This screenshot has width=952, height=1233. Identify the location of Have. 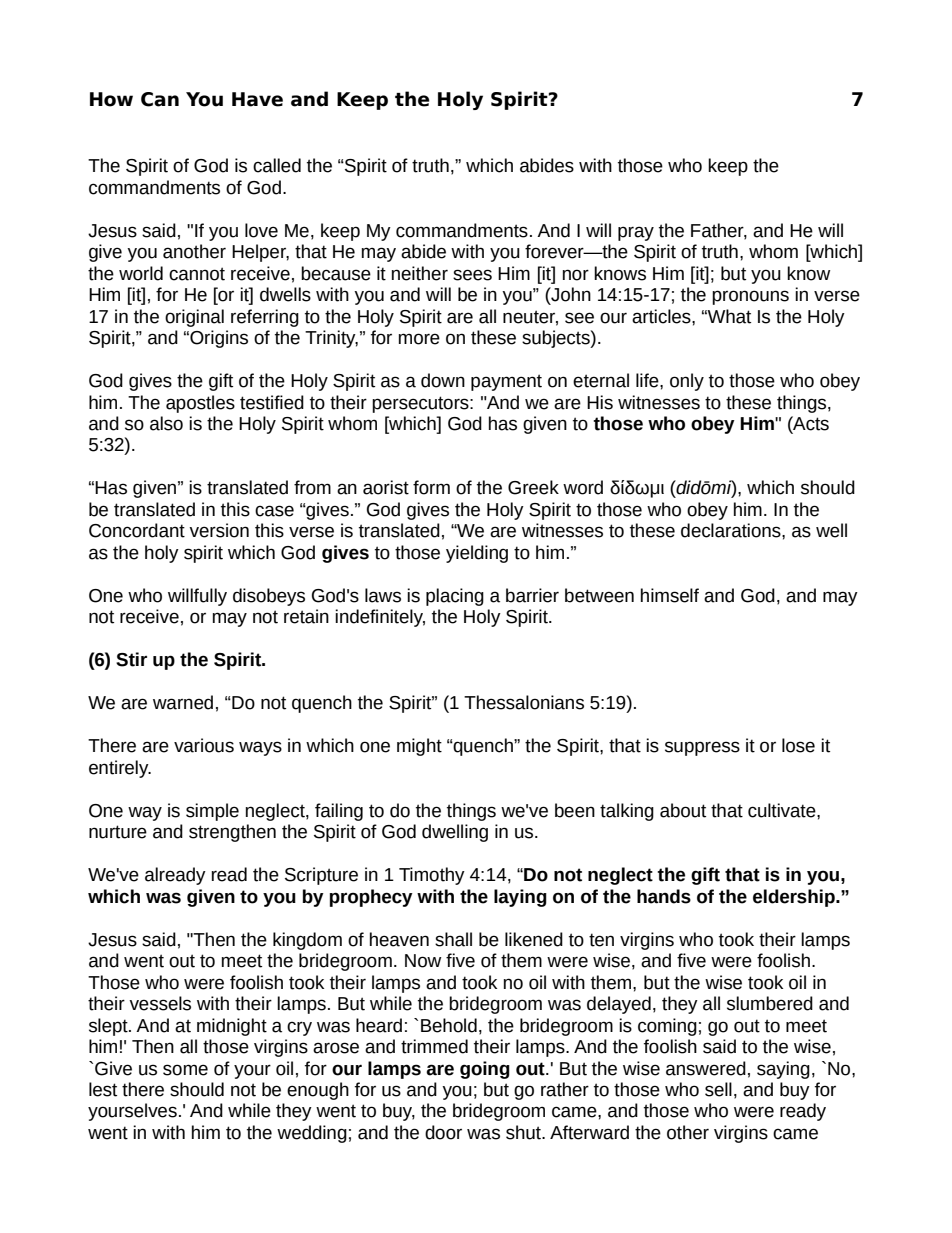
(257, 99).
